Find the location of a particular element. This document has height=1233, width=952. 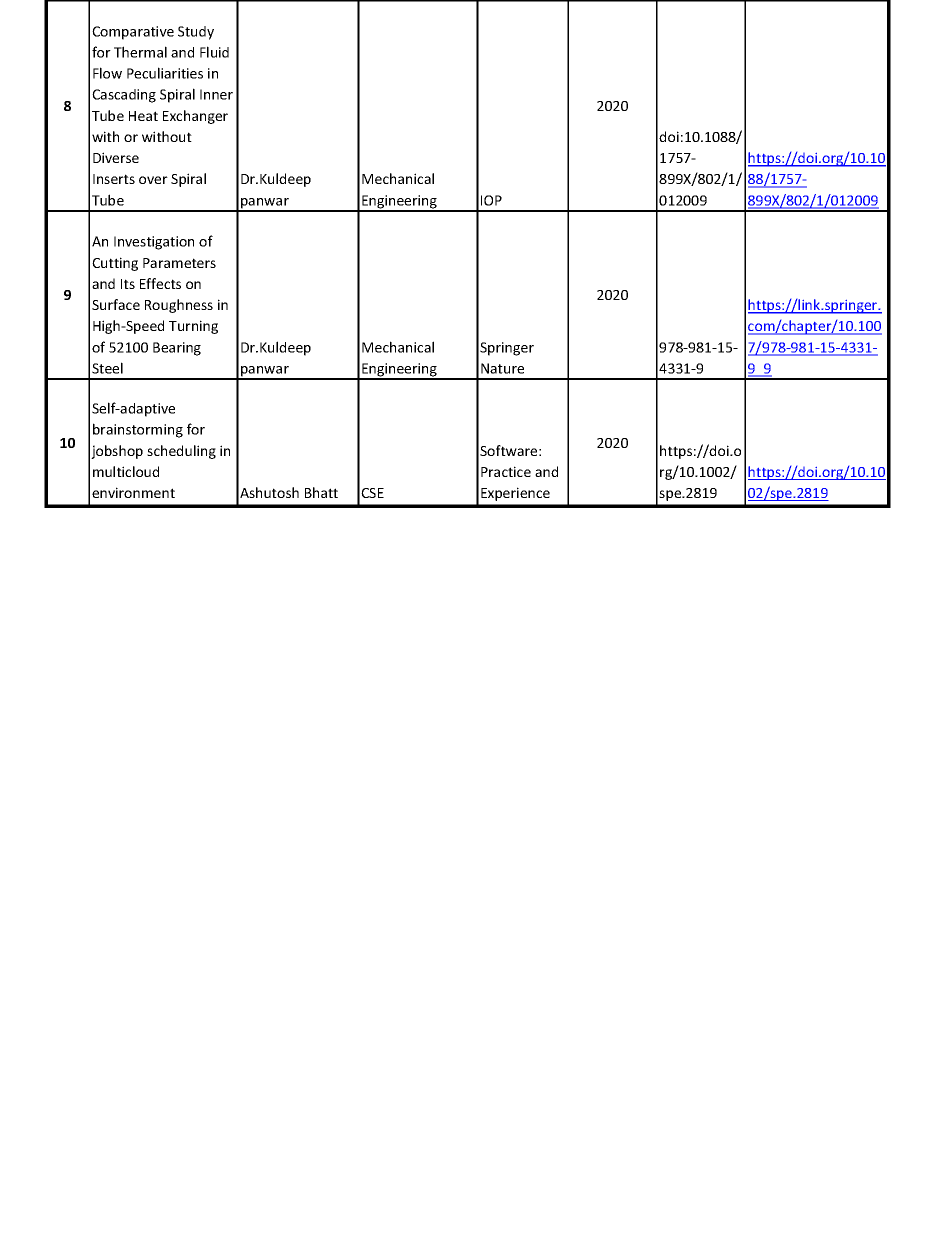

IOP is located at coordinates (491, 200).
